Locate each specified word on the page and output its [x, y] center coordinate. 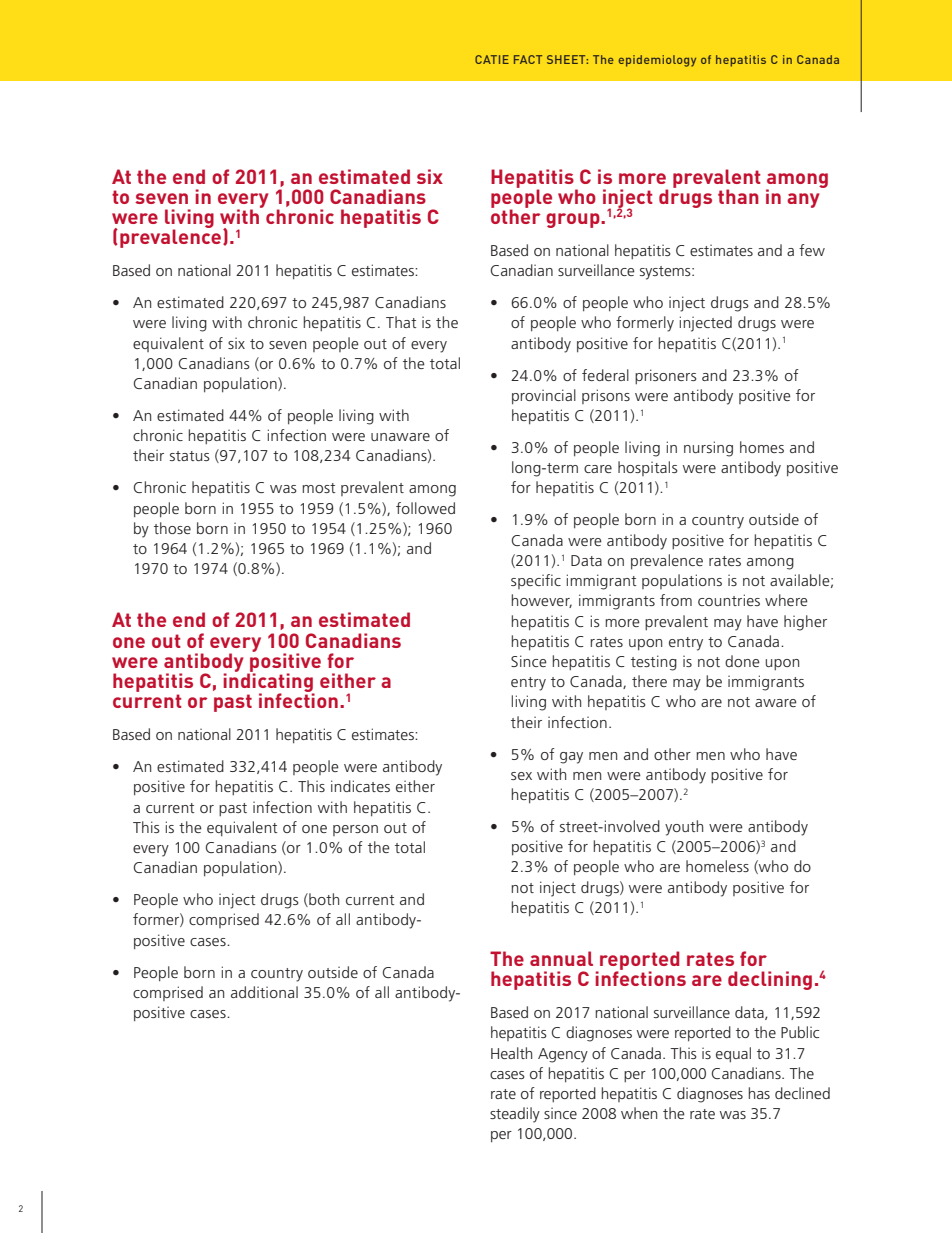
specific [536, 581]
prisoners [666, 376]
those [172, 528]
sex [521, 776]
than [738, 196]
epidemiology [657, 61]
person [355, 830]
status [190, 456]
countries [729, 600]
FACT [528, 59]
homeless [717, 866]
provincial [544, 396]
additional [264, 992]
